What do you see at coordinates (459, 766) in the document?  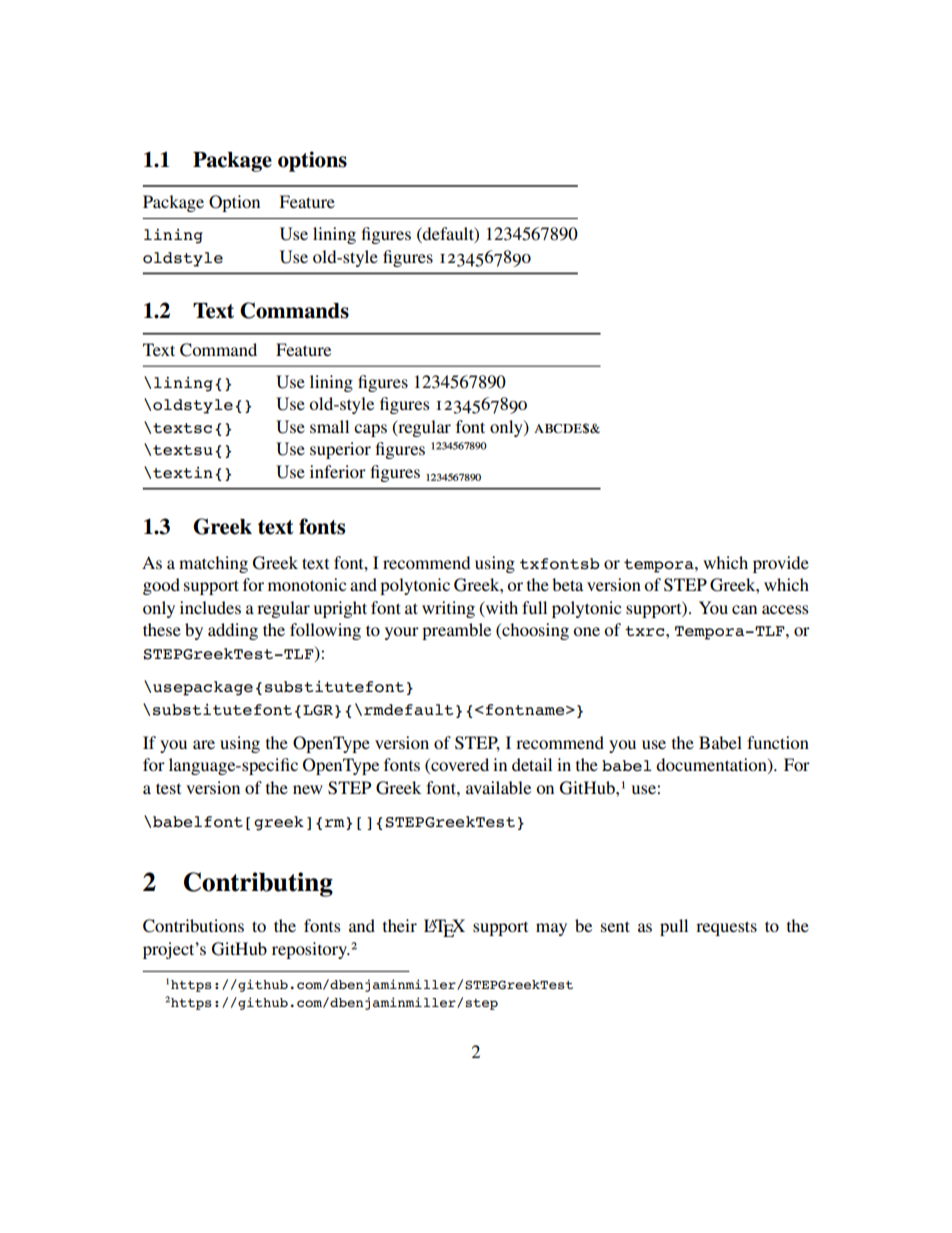 I see `covered` at bounding box center [459, 766].
